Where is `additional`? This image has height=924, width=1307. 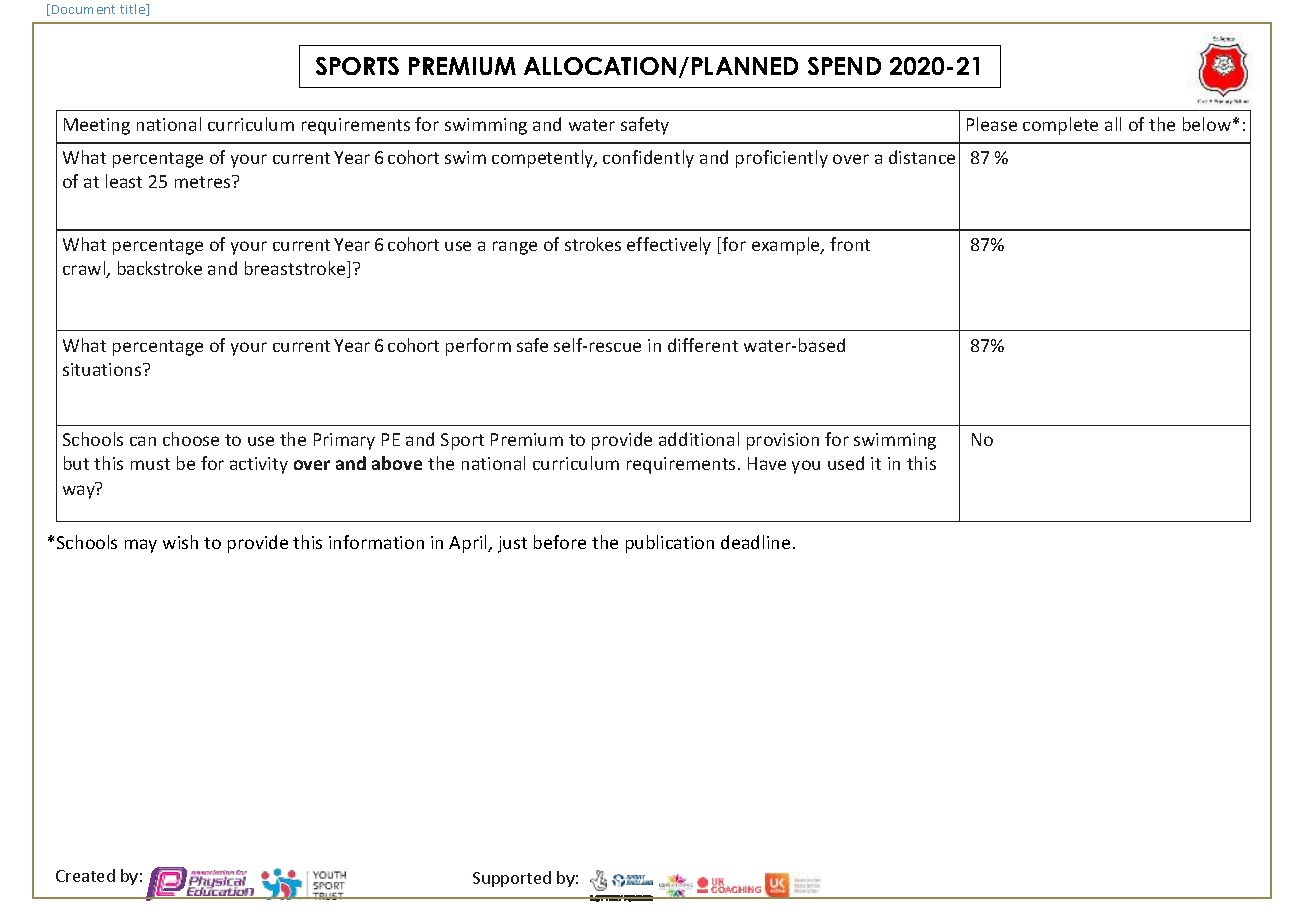
additional is located at coordinates (699, 439).
